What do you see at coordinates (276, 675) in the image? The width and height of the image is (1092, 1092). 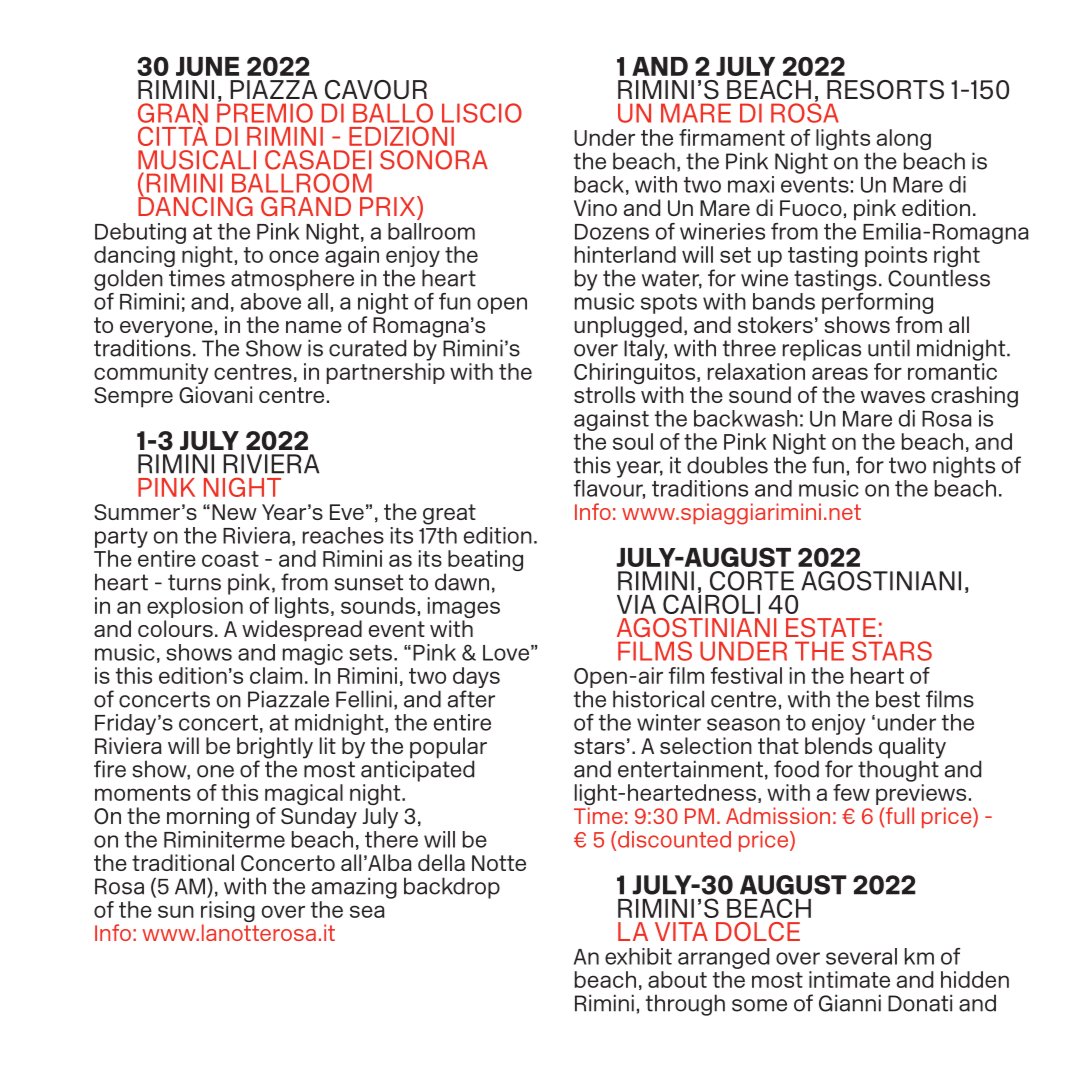 I see `claim` at bounding box center [276, 675].
